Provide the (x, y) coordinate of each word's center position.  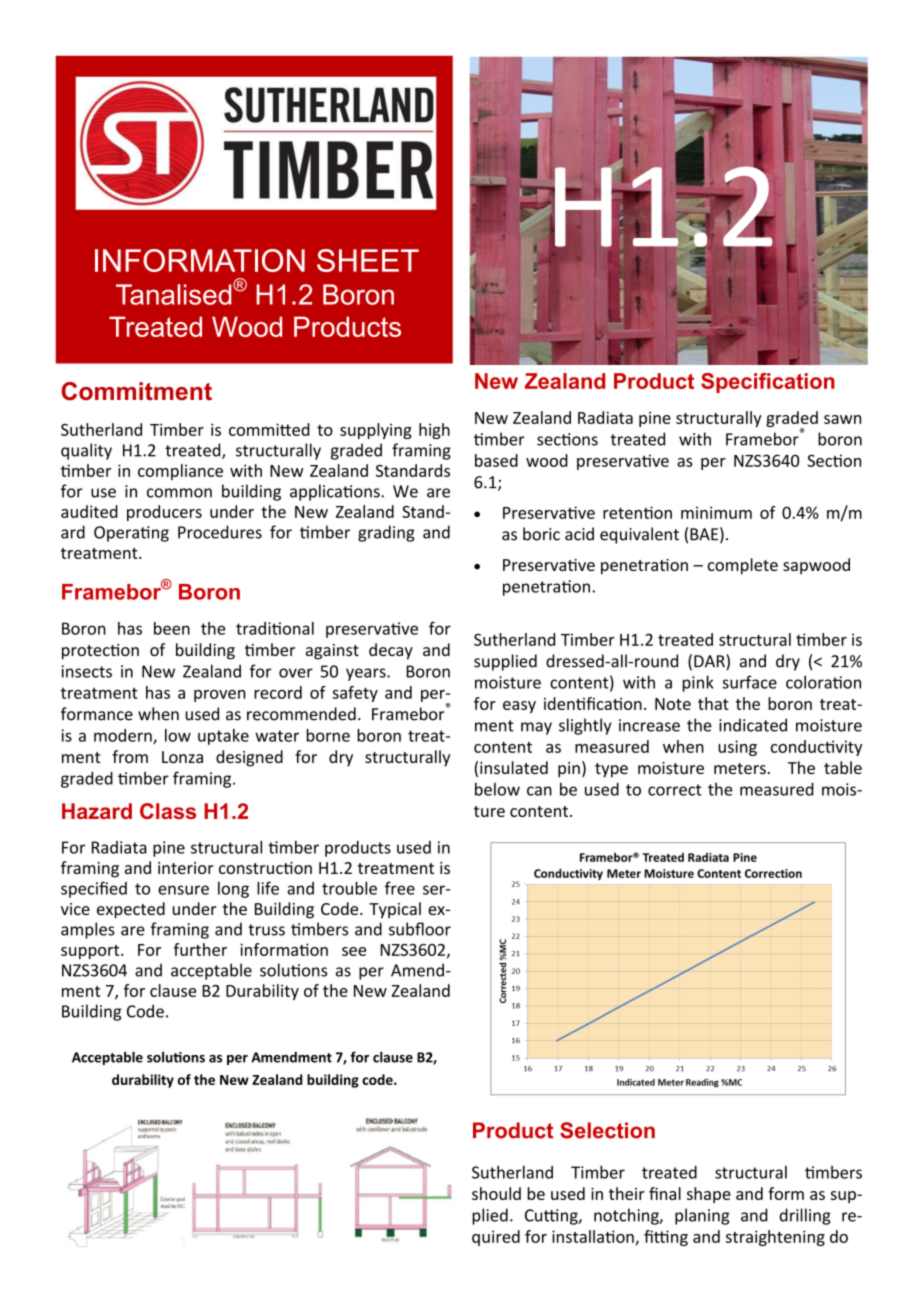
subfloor (420, 929)
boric (541, 534)
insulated (514, 767)
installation (594, 1237)
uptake (223, 737)
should (496, 1193)
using (737, 748)
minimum (716, 512)
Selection (607, 1130)
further (200, 949)
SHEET (368, 260)
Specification (768, 383)
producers (164, 513)
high (434, 431)
